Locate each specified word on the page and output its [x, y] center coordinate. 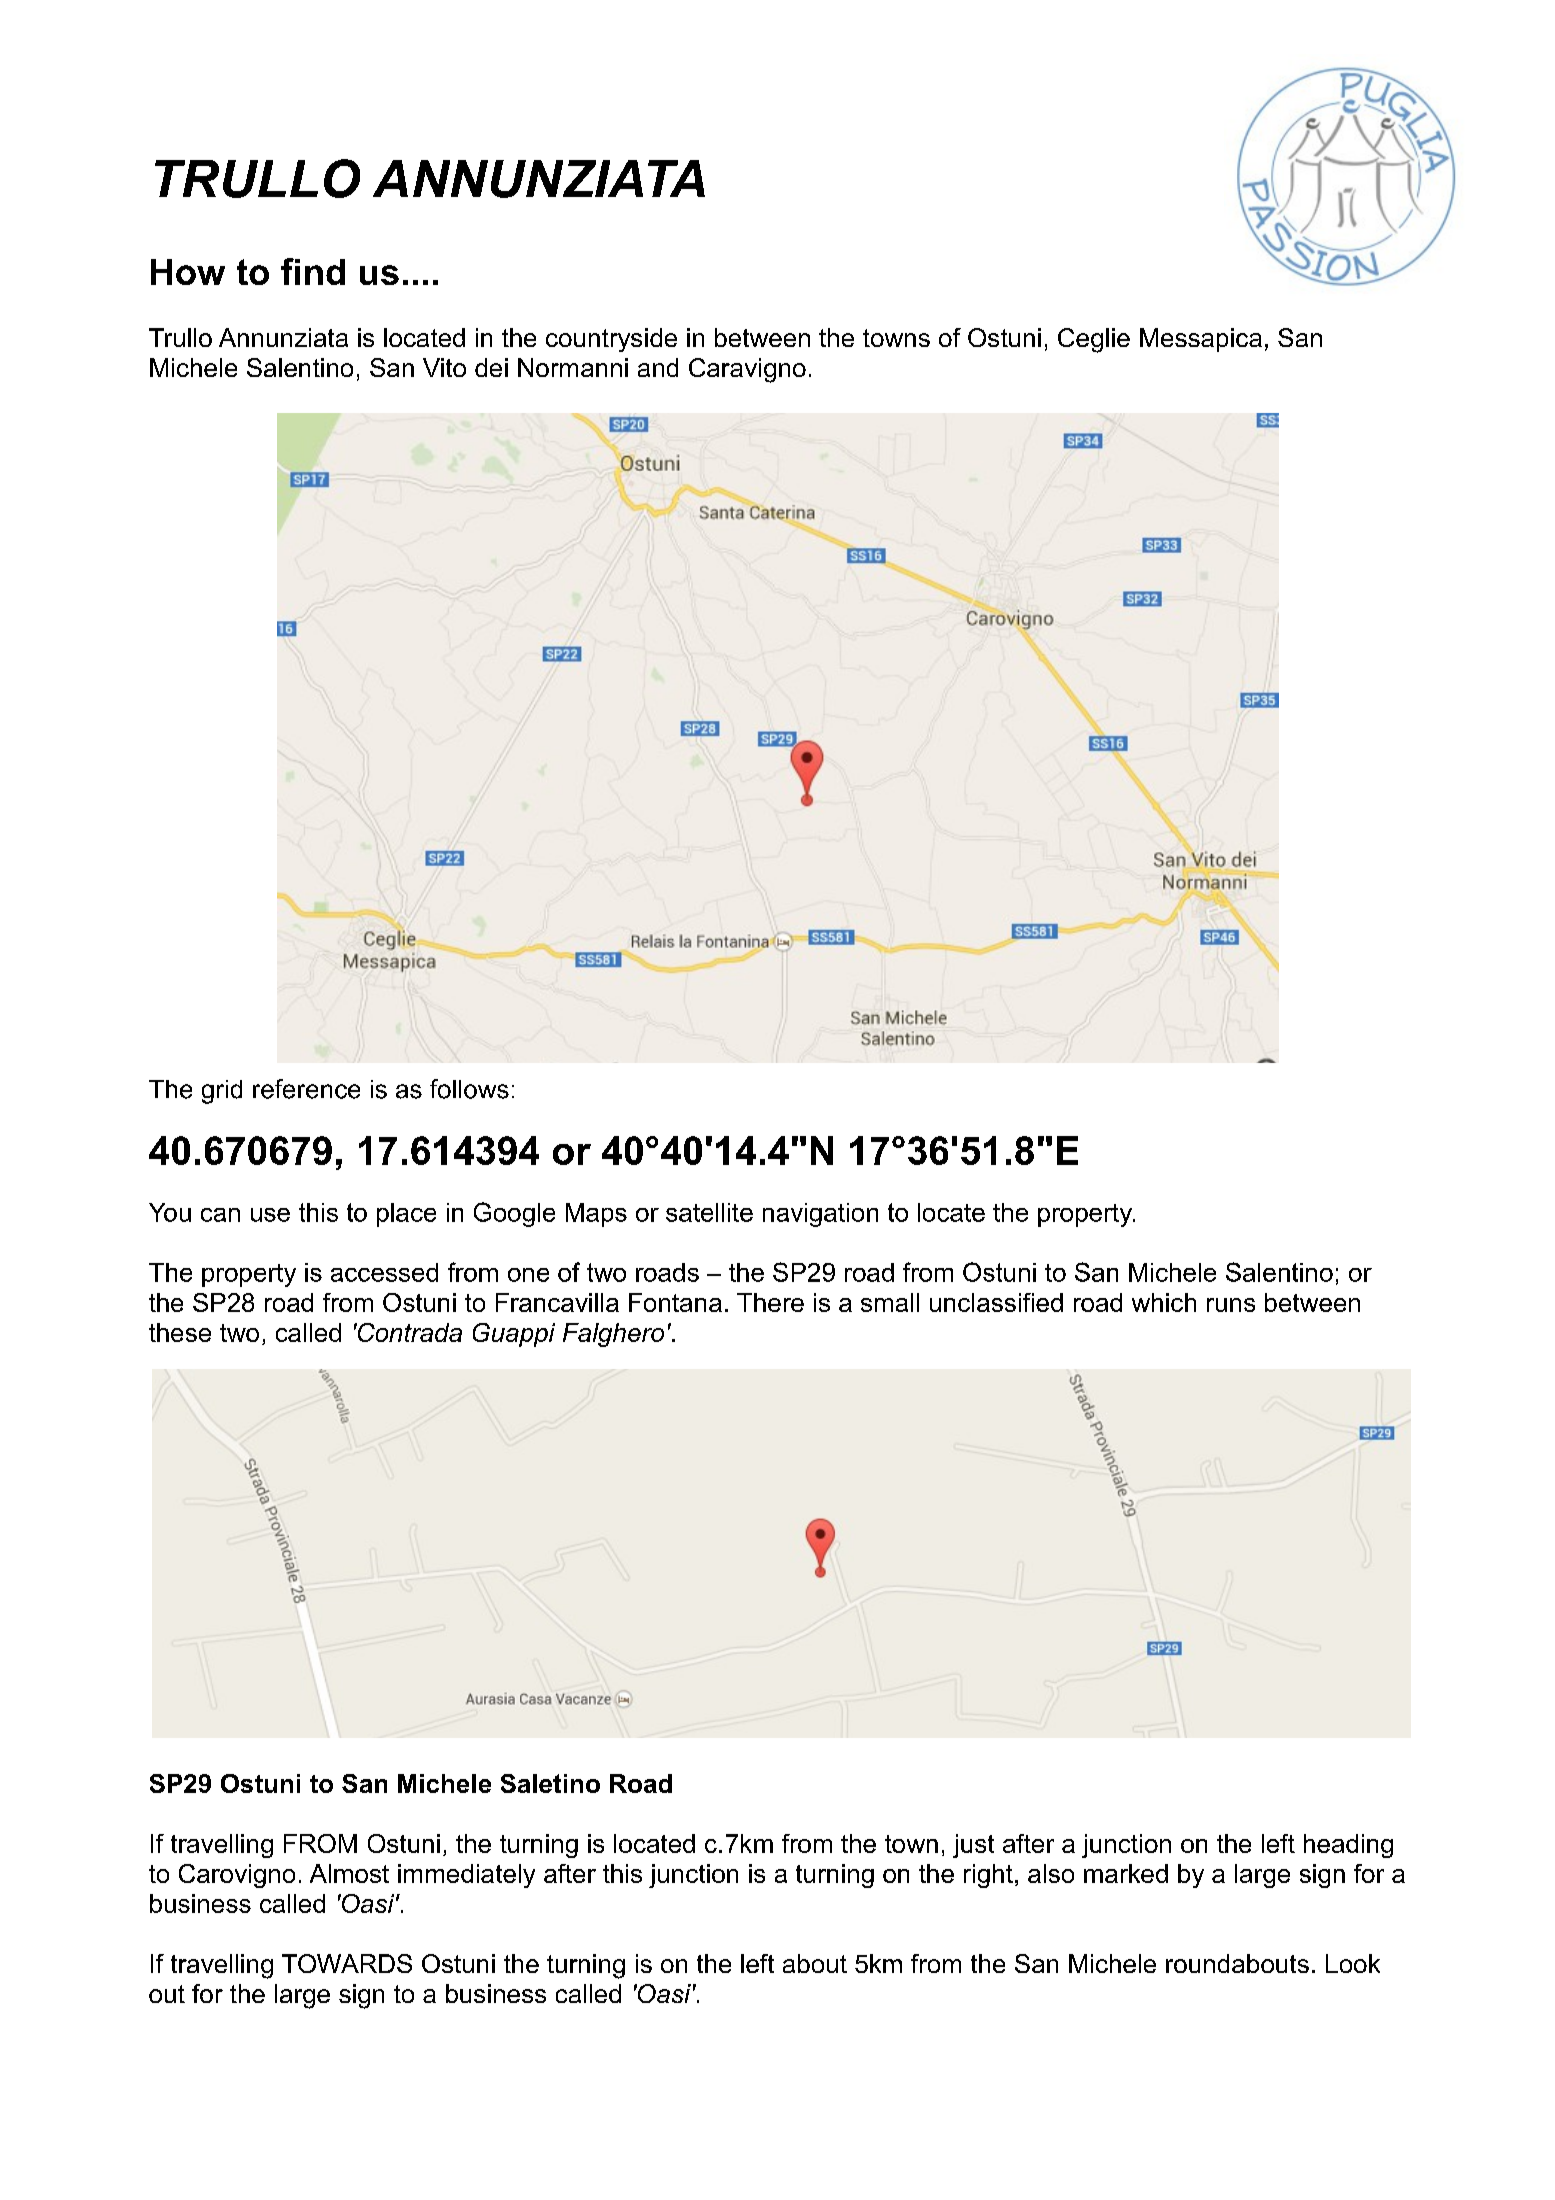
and [658, 367]
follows [469, 1089]
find [313, 271]
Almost [349, 1873]
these [180, 1332]
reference [306, 1089]
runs [1231, 1305]
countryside [611, 340]
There [770, 1302]
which [1164, 1302]
